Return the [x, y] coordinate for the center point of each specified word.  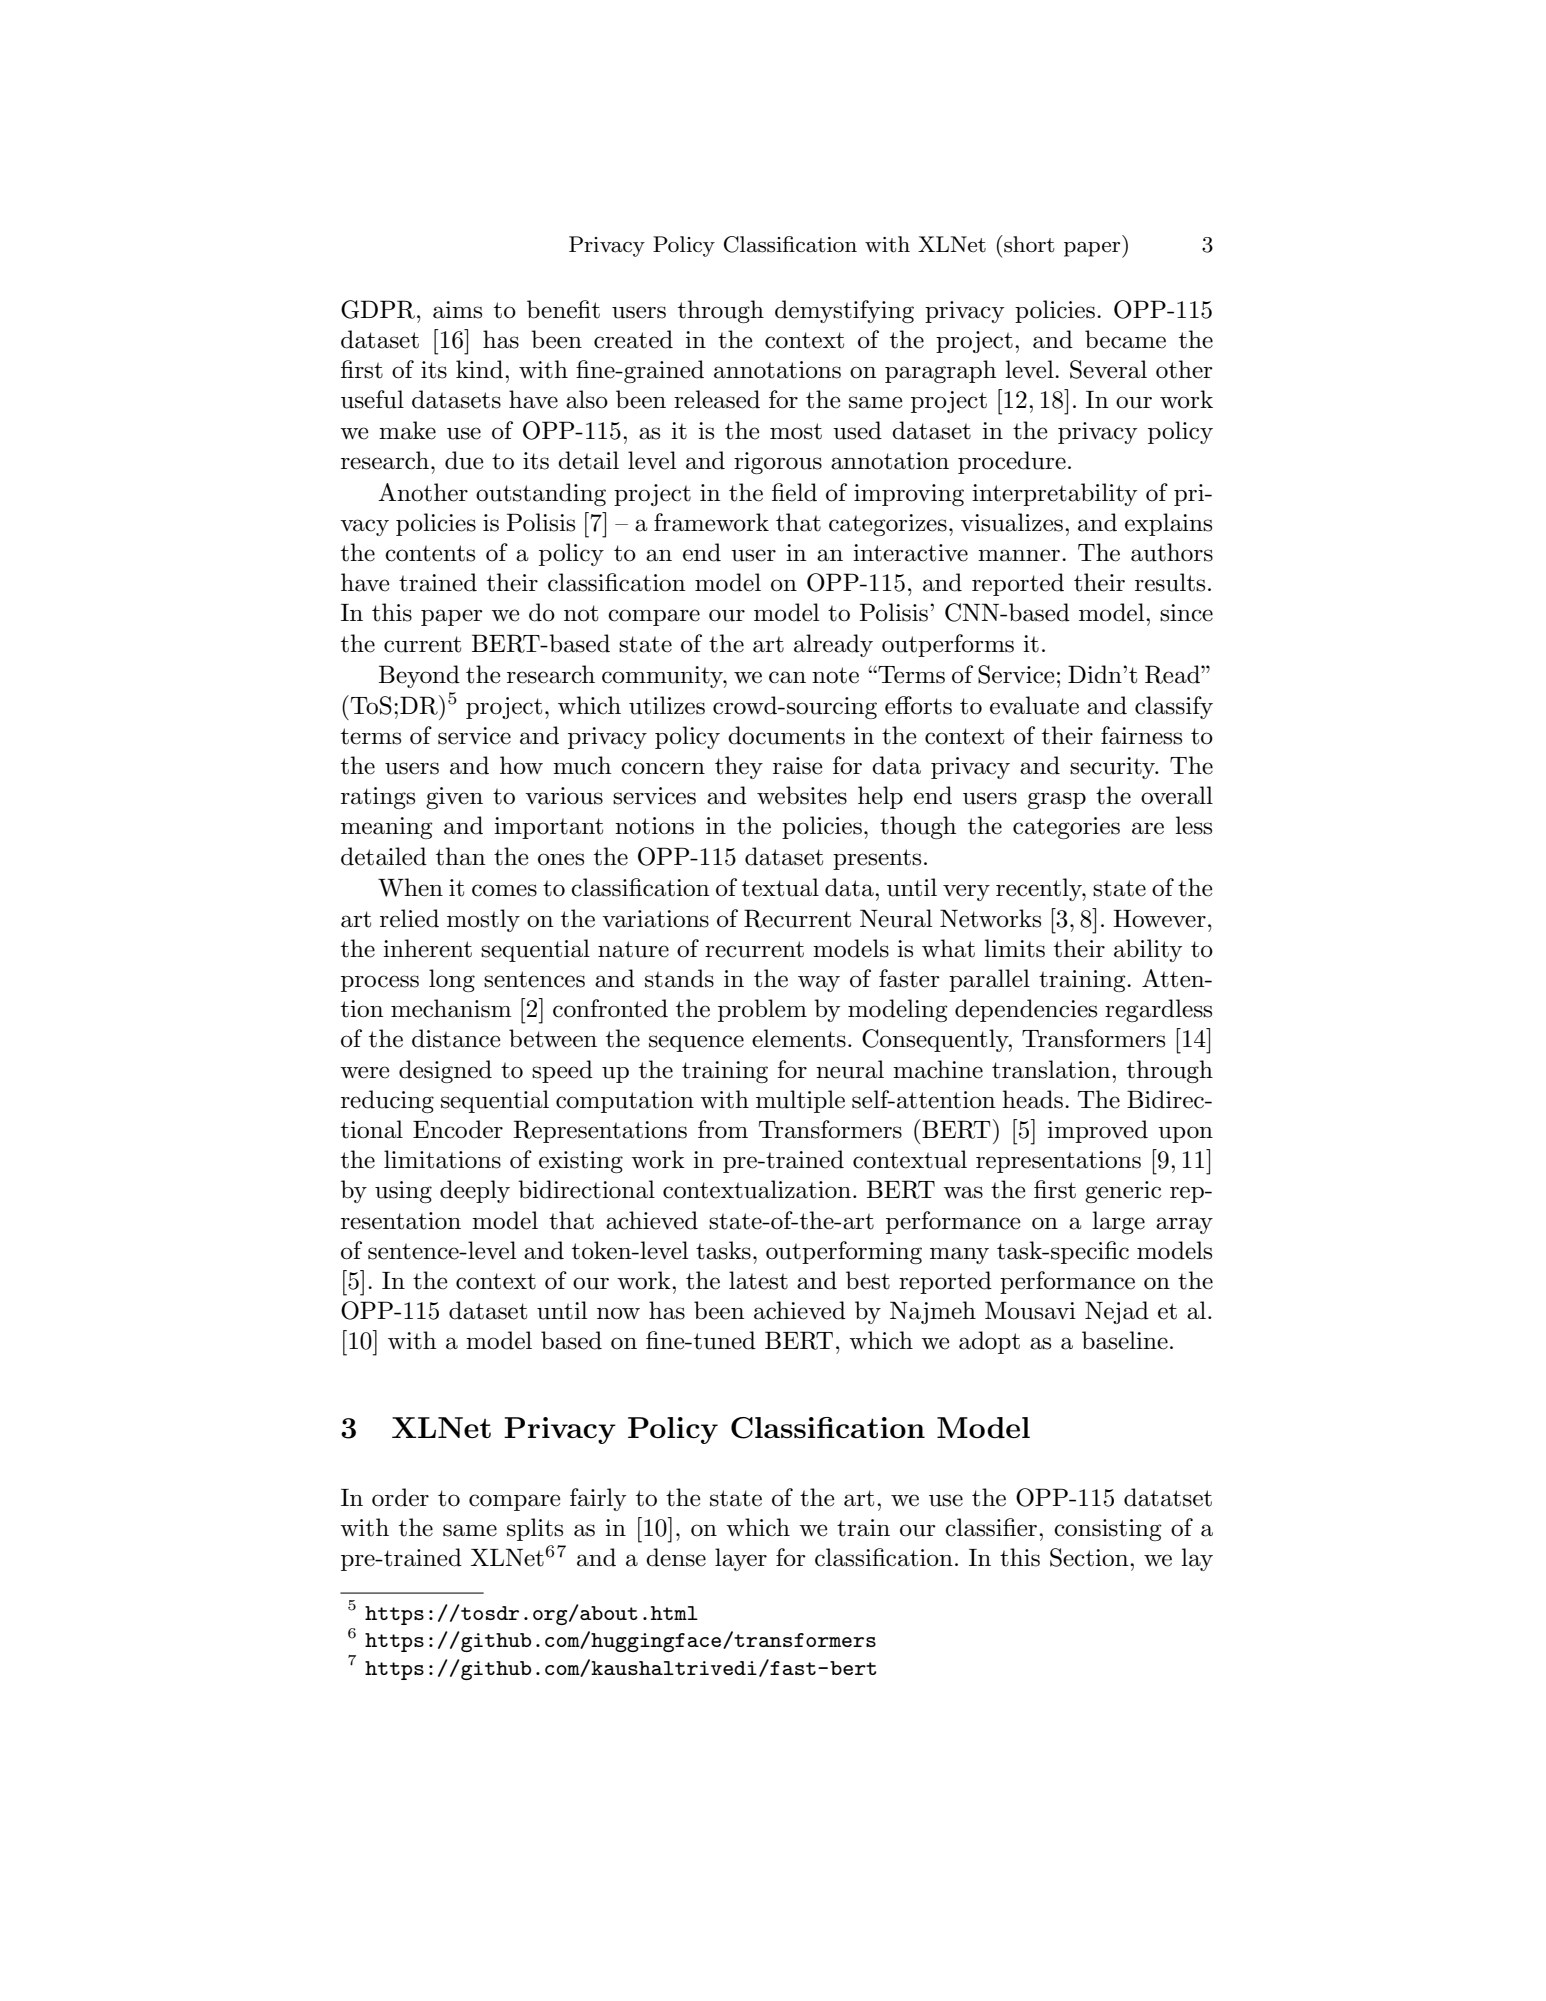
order [400, 1497]
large [1118, 1222]
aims [457, 310]
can [787, 677]
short [1028, 244]
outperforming [844, 1252]
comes [504, 890]
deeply [475, 1191]
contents [430, 553]
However [1159, 919]
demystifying [844, 311]
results [1170, 582]
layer [741, 1559]
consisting [1108, 1530]
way [819, 983]
